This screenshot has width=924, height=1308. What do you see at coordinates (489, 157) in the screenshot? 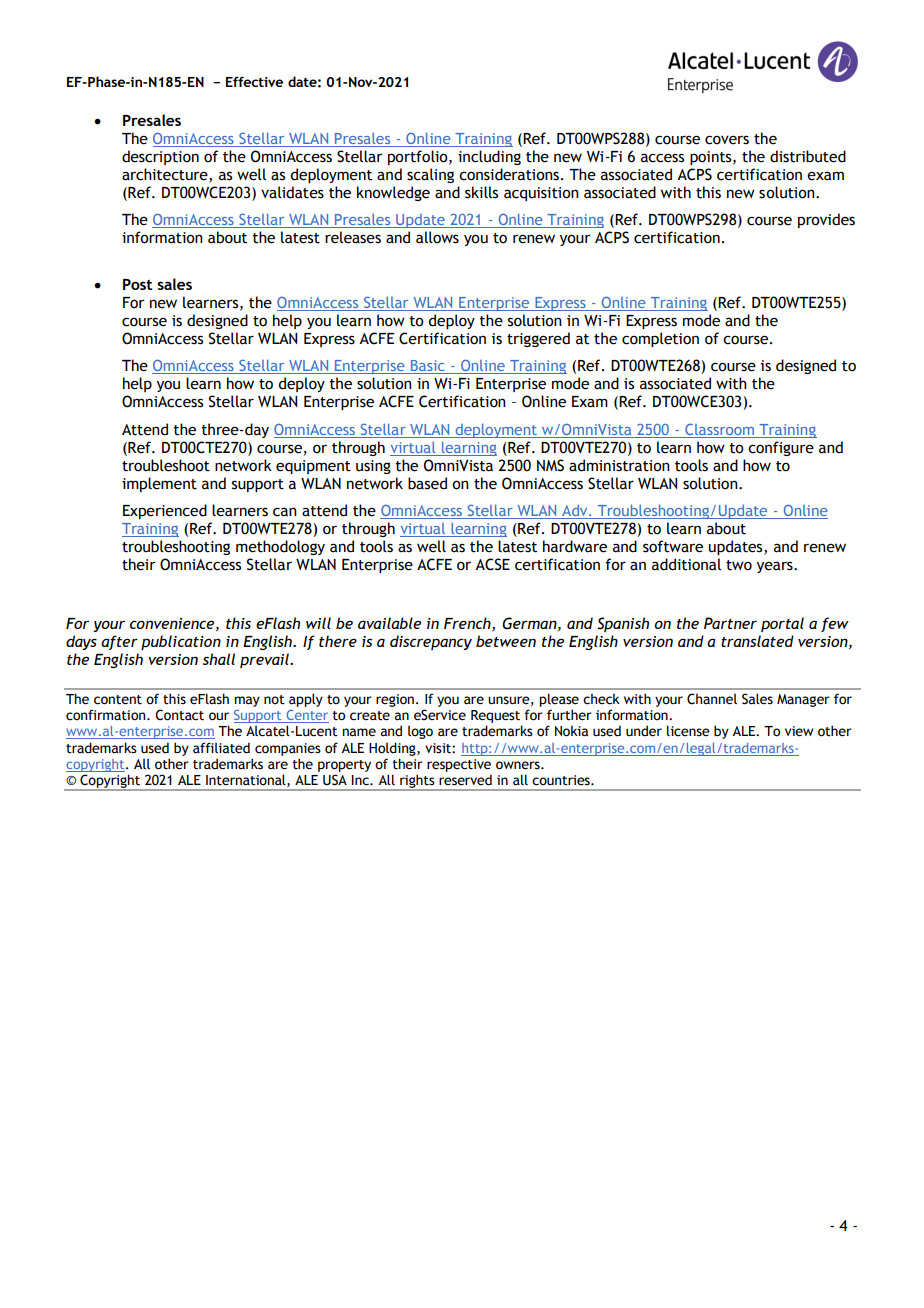
I see `including` at bounding box center [489, 157].
